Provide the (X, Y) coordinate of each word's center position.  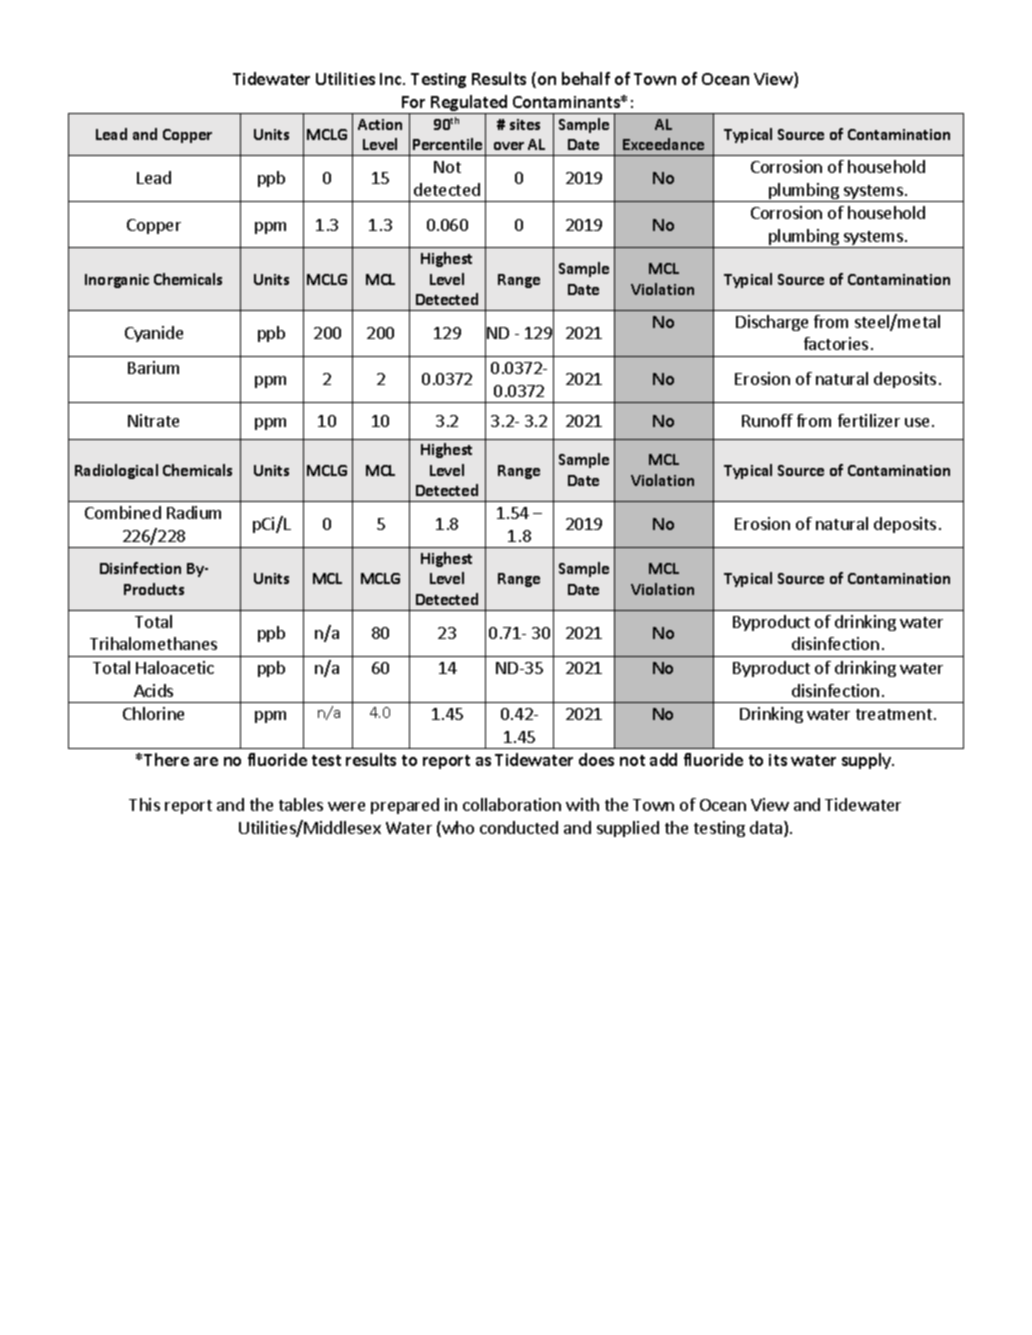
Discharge (772, 323)
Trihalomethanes (153, 643)
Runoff (767, 420)
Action (380, 124)
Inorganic (117, 281)
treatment (894, 714)
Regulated (470, 104)
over (509, 146)
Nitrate (153, 420)
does (596, 759)
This (144, 804)
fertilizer (869, 420)
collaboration (512, 804)
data (766, 827)
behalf (586, 78)
